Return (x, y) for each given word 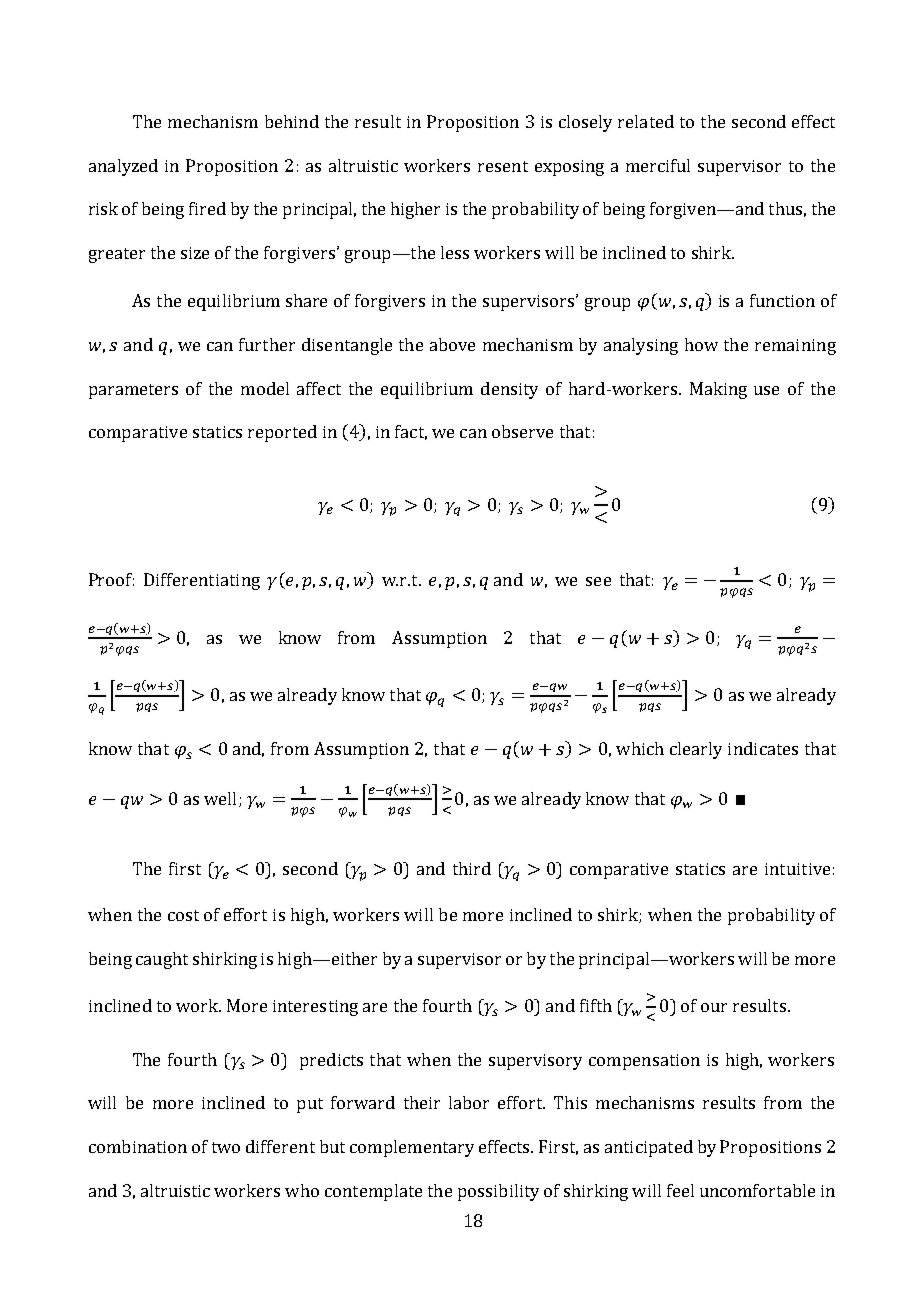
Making (718, 390)
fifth (596, 1005)
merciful (658, 165)
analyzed (123, 167)
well (220, 798)
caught (162, 960)
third (472, 868)
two (226, 1147)
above (452, 344)
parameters (133, 391)
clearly (696, 750)
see (598, 581)
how (701, 344)
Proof (111, 579)
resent (503, 166)
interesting (315, 1008)
